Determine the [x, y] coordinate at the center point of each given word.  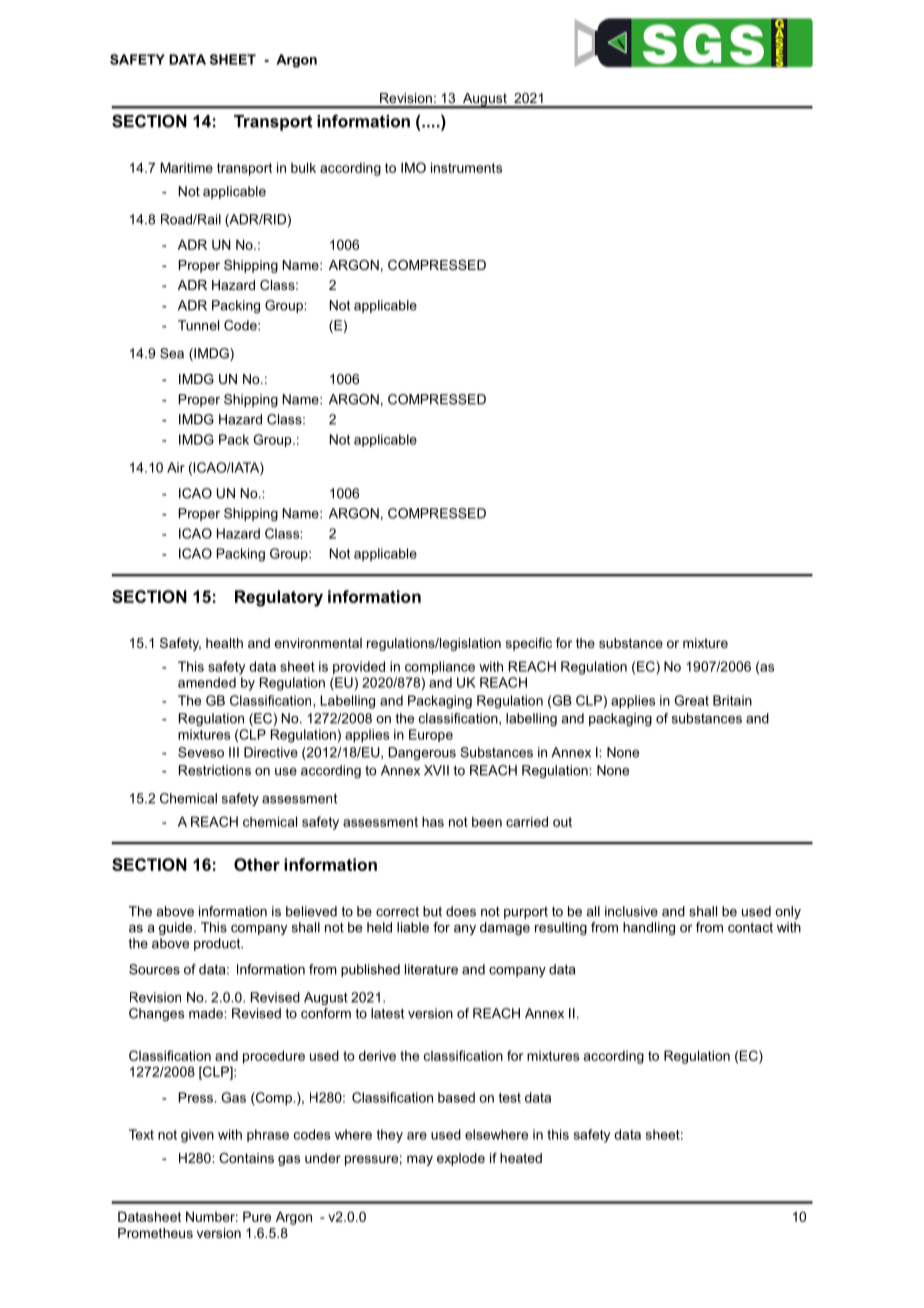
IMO [413, 167]
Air [176, 467]
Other [257, 864]
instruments [466, 167]
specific [529, 644]
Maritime [186, 167]
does [461, 911]
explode [461, 1159]
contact [750, 927]
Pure [257, 1216]
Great [691, 700]
